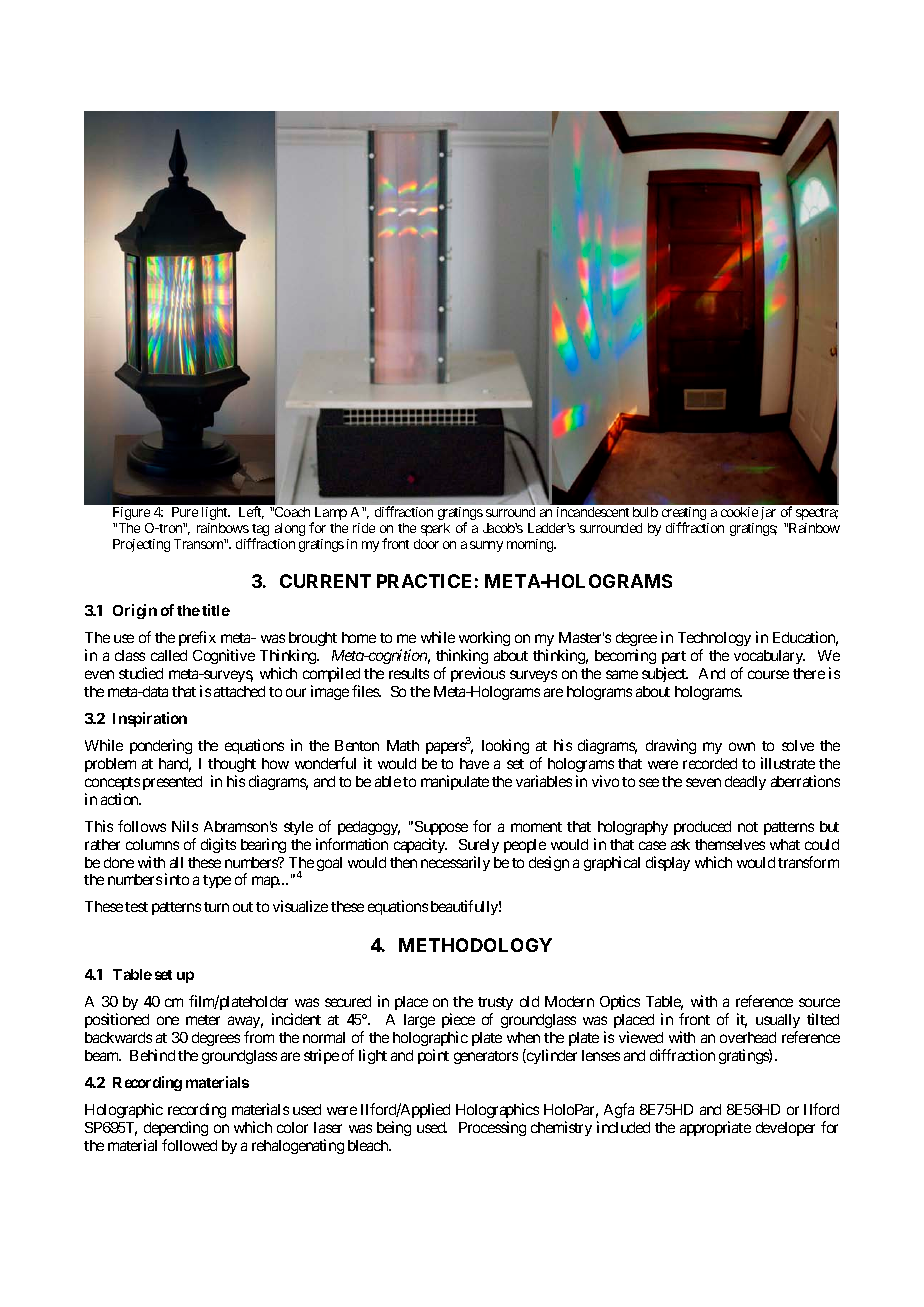 The width and height of the page is (924, 1307). Describe the element at coordinates (505, 746) in the page. I see `looking` at that location.
